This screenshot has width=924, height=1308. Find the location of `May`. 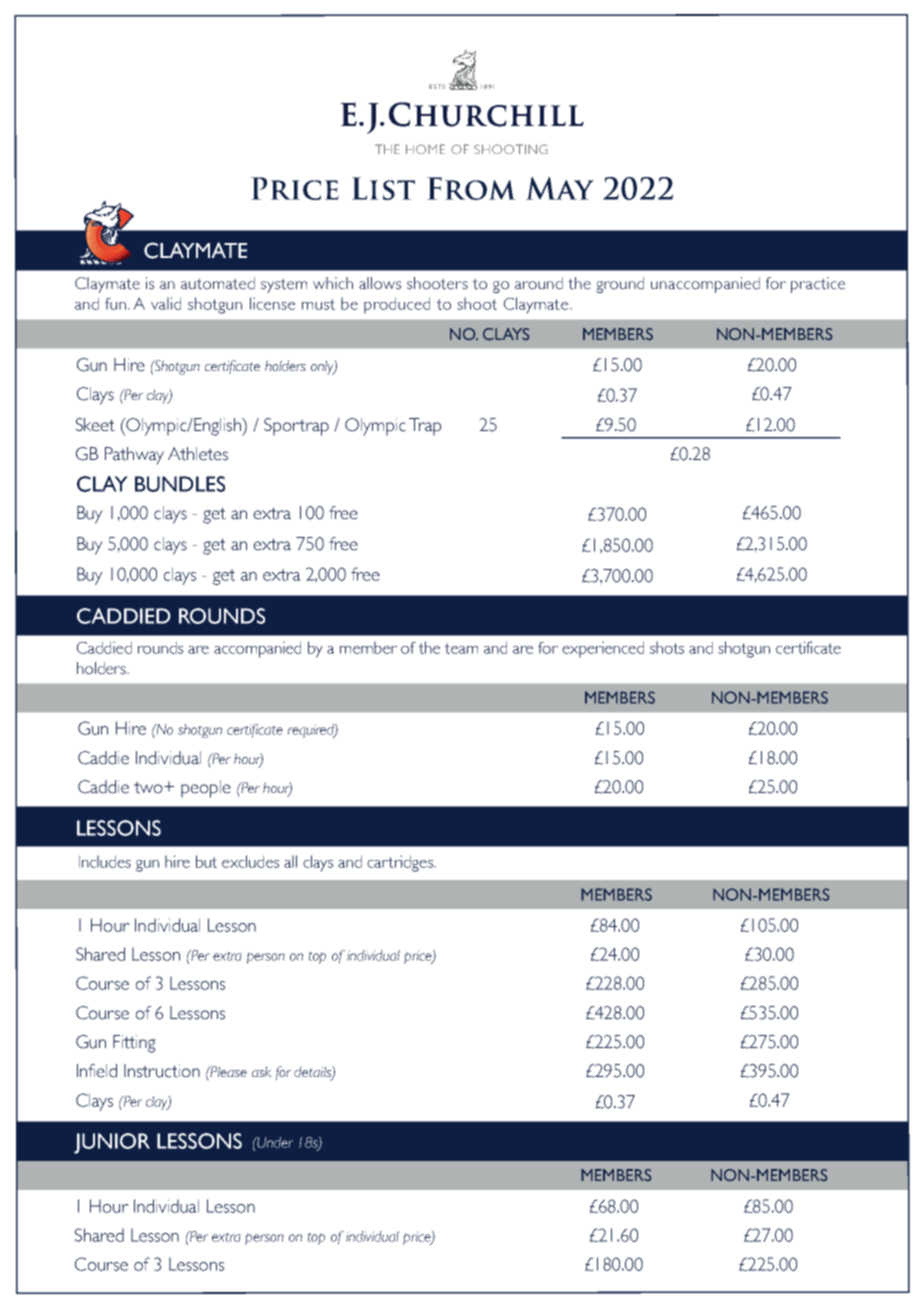

May is located at coordinates (560, 188).
